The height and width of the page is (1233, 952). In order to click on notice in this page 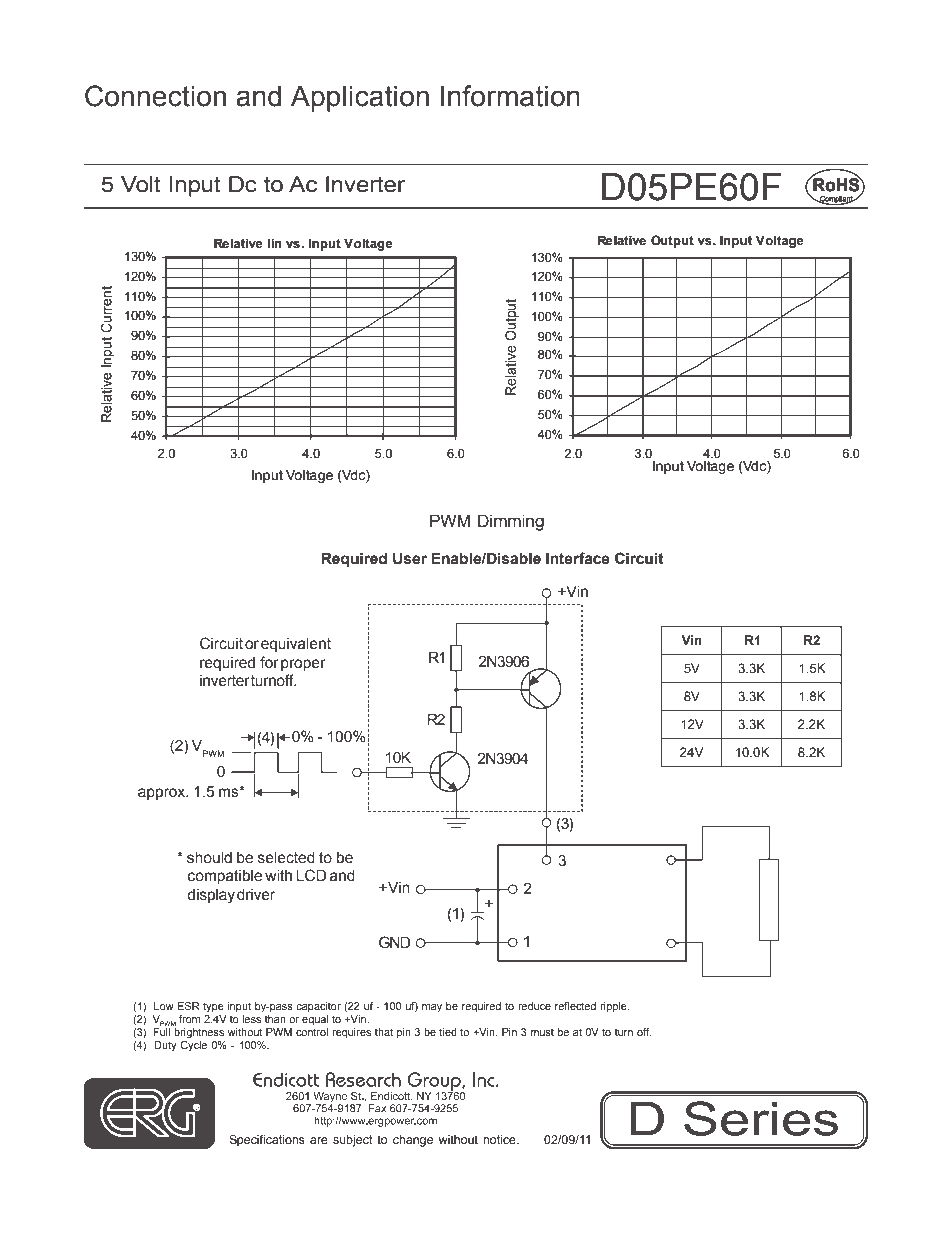, I will do `click(500, 1139)`.
